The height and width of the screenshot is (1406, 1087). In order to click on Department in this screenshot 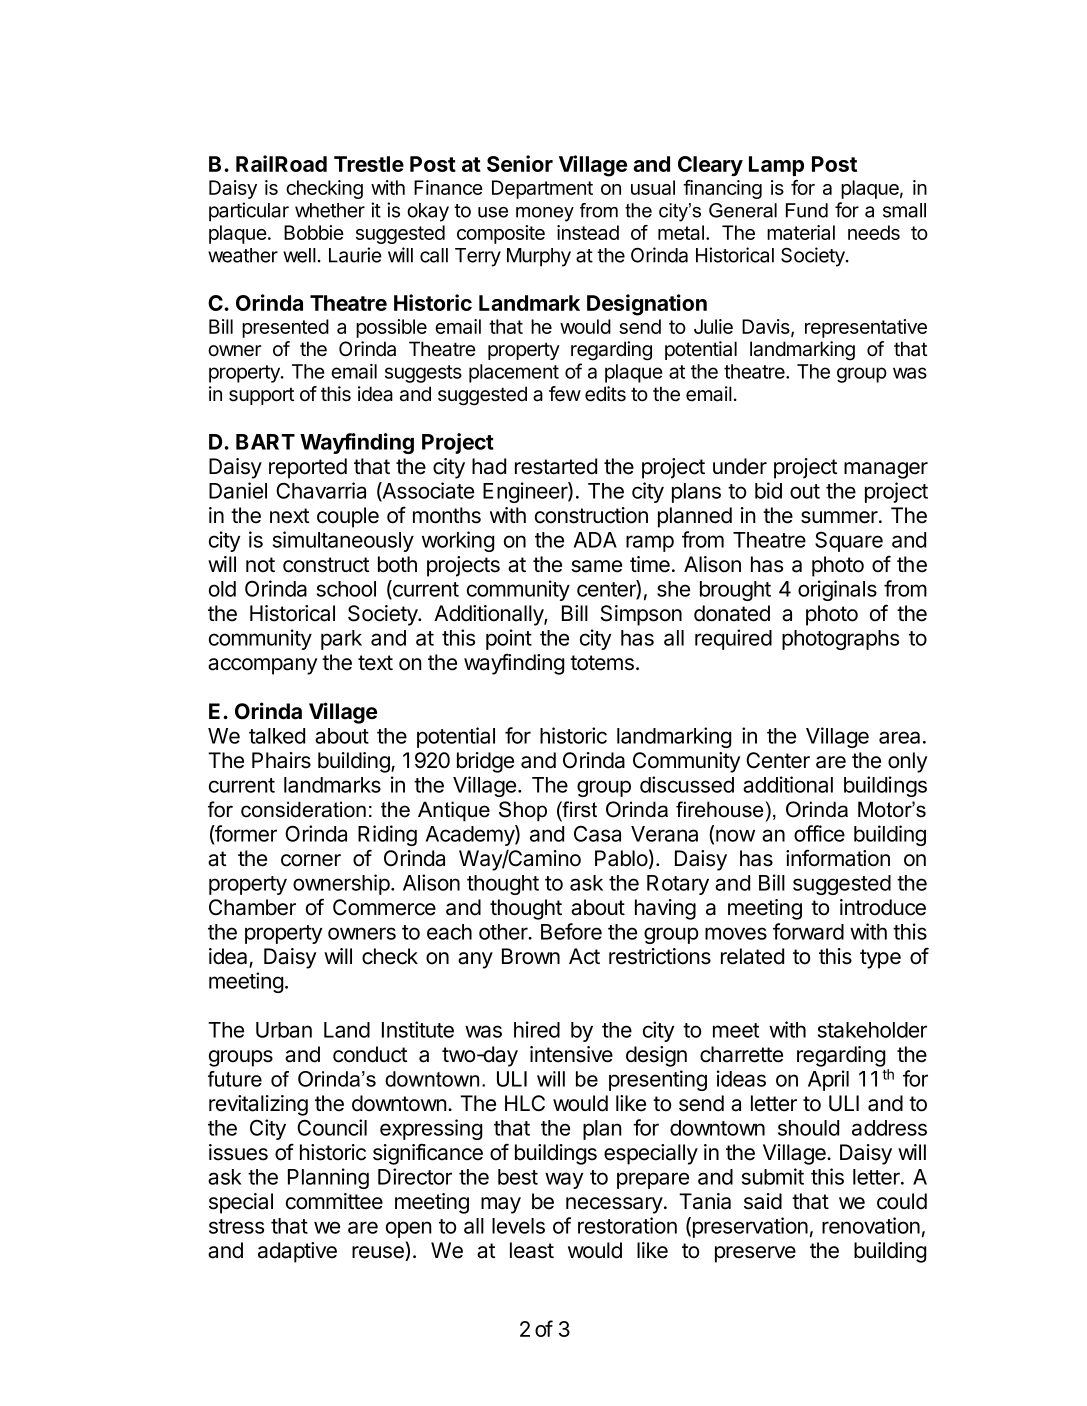, I will do `click(542, 189)`.
